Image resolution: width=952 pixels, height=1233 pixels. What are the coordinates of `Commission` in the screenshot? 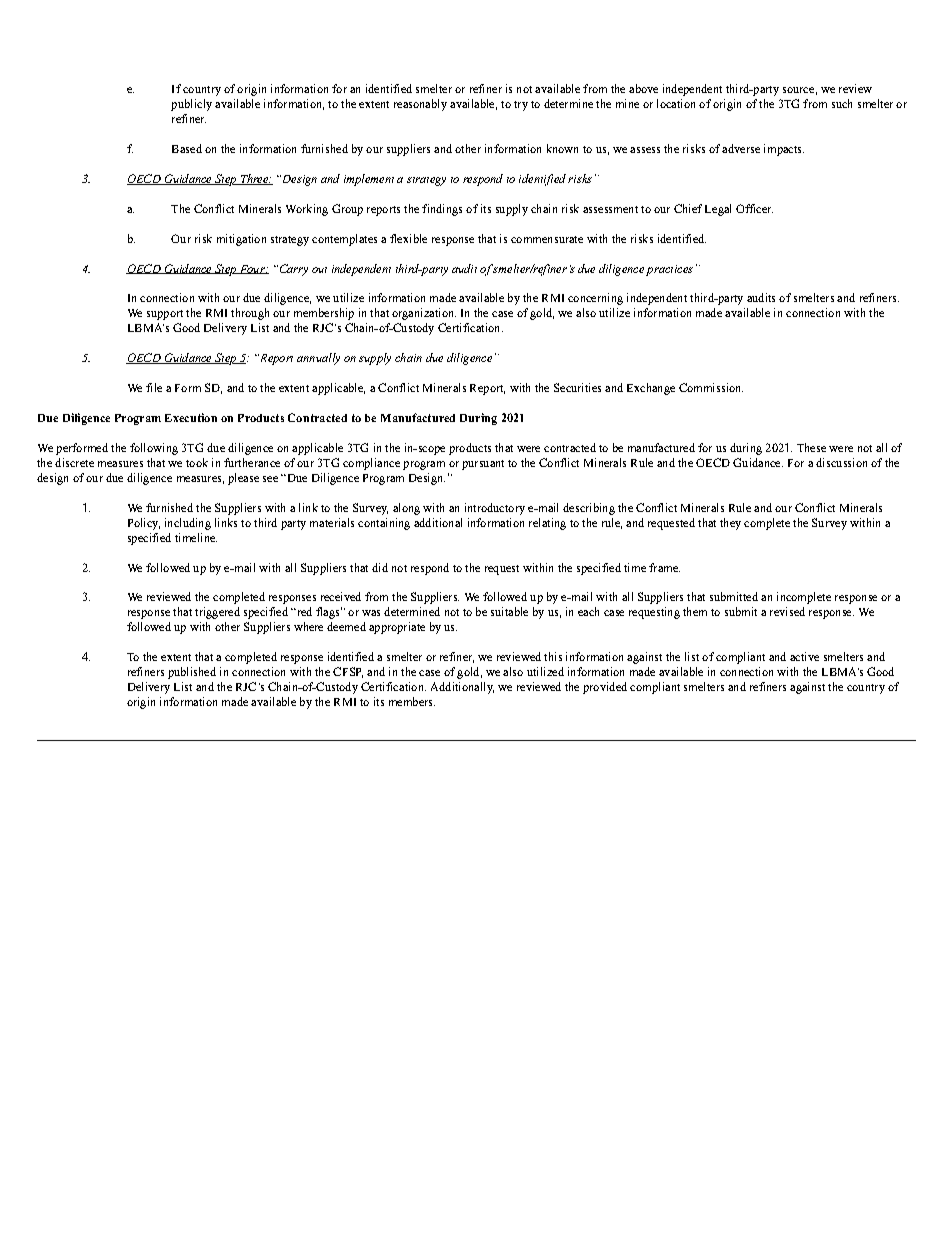 It's located at (711, 387).
